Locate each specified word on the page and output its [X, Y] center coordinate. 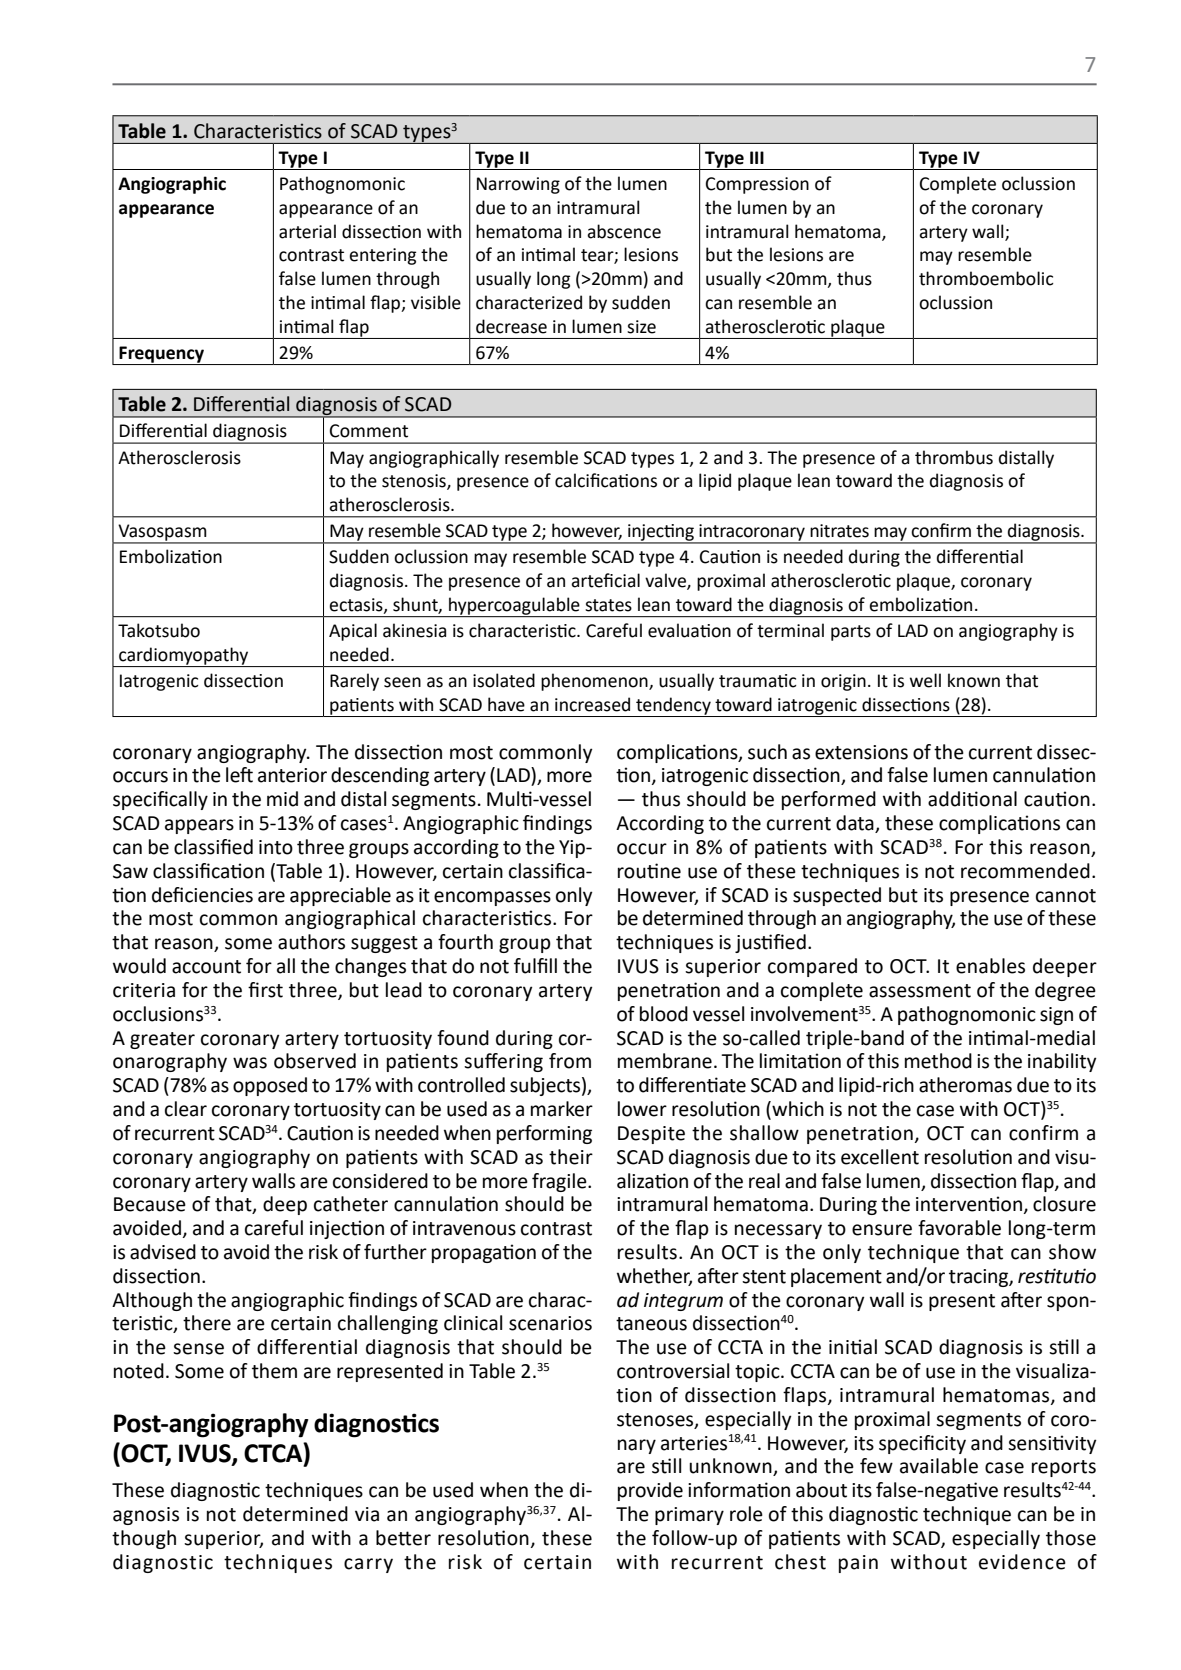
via [367, 1514]
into [276, 847]
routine [649, 871]
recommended [1025, 871]
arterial [307, 231]
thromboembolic [986, 278]
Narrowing [518, 185]
